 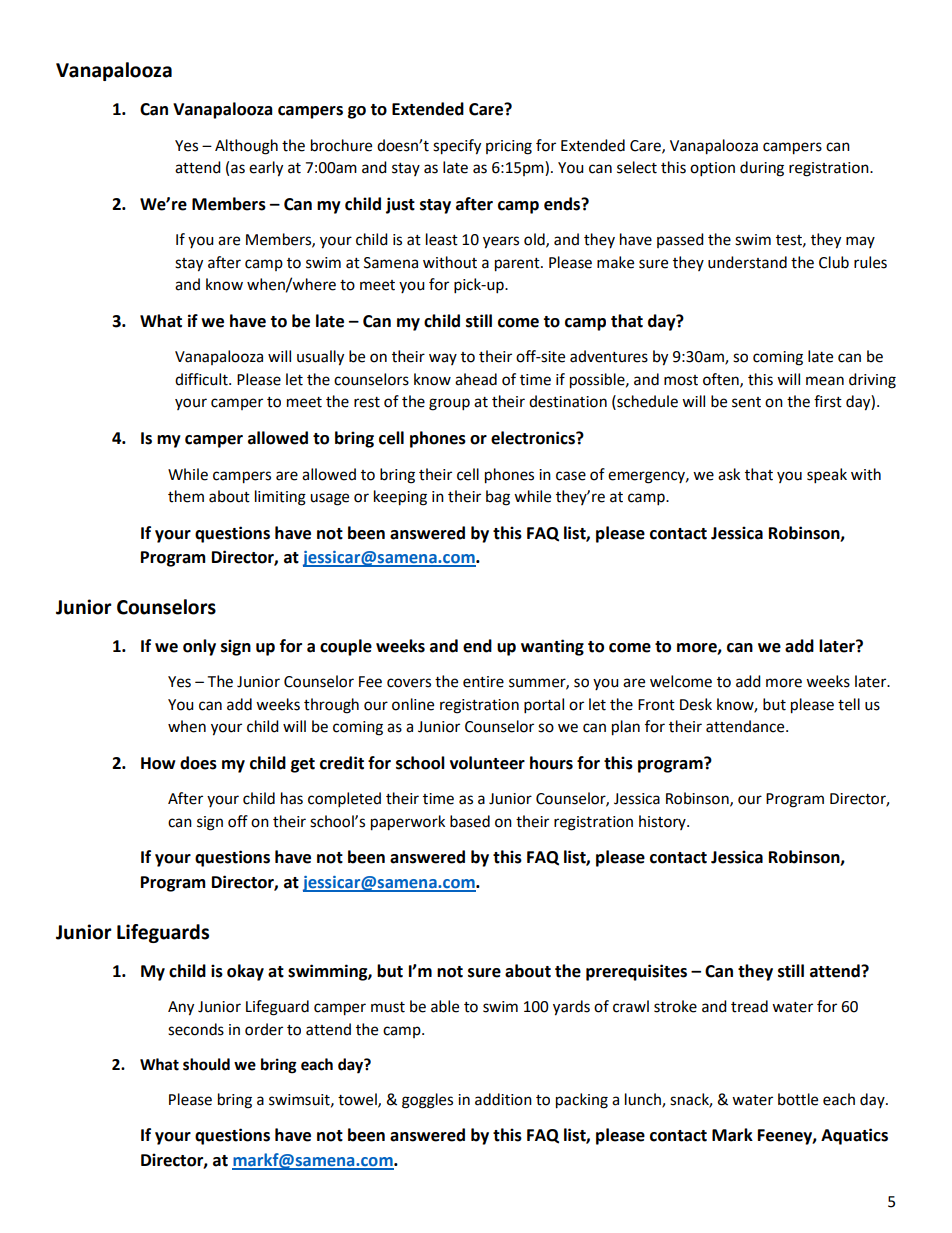 I want to click on history, so click(x=663, y=822).
